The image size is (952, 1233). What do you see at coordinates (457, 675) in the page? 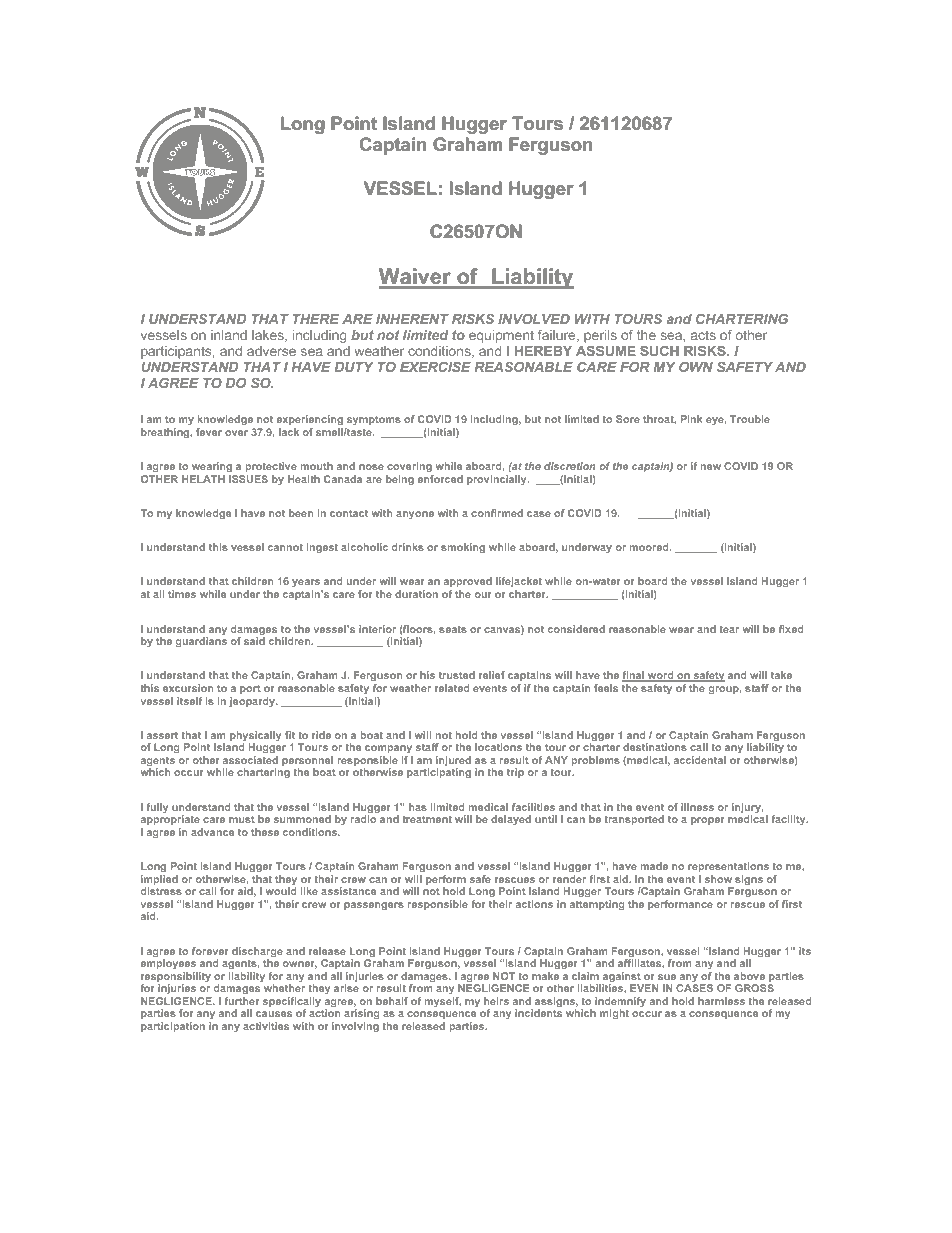
I see `trusted` at bounding box center [457, 675].
